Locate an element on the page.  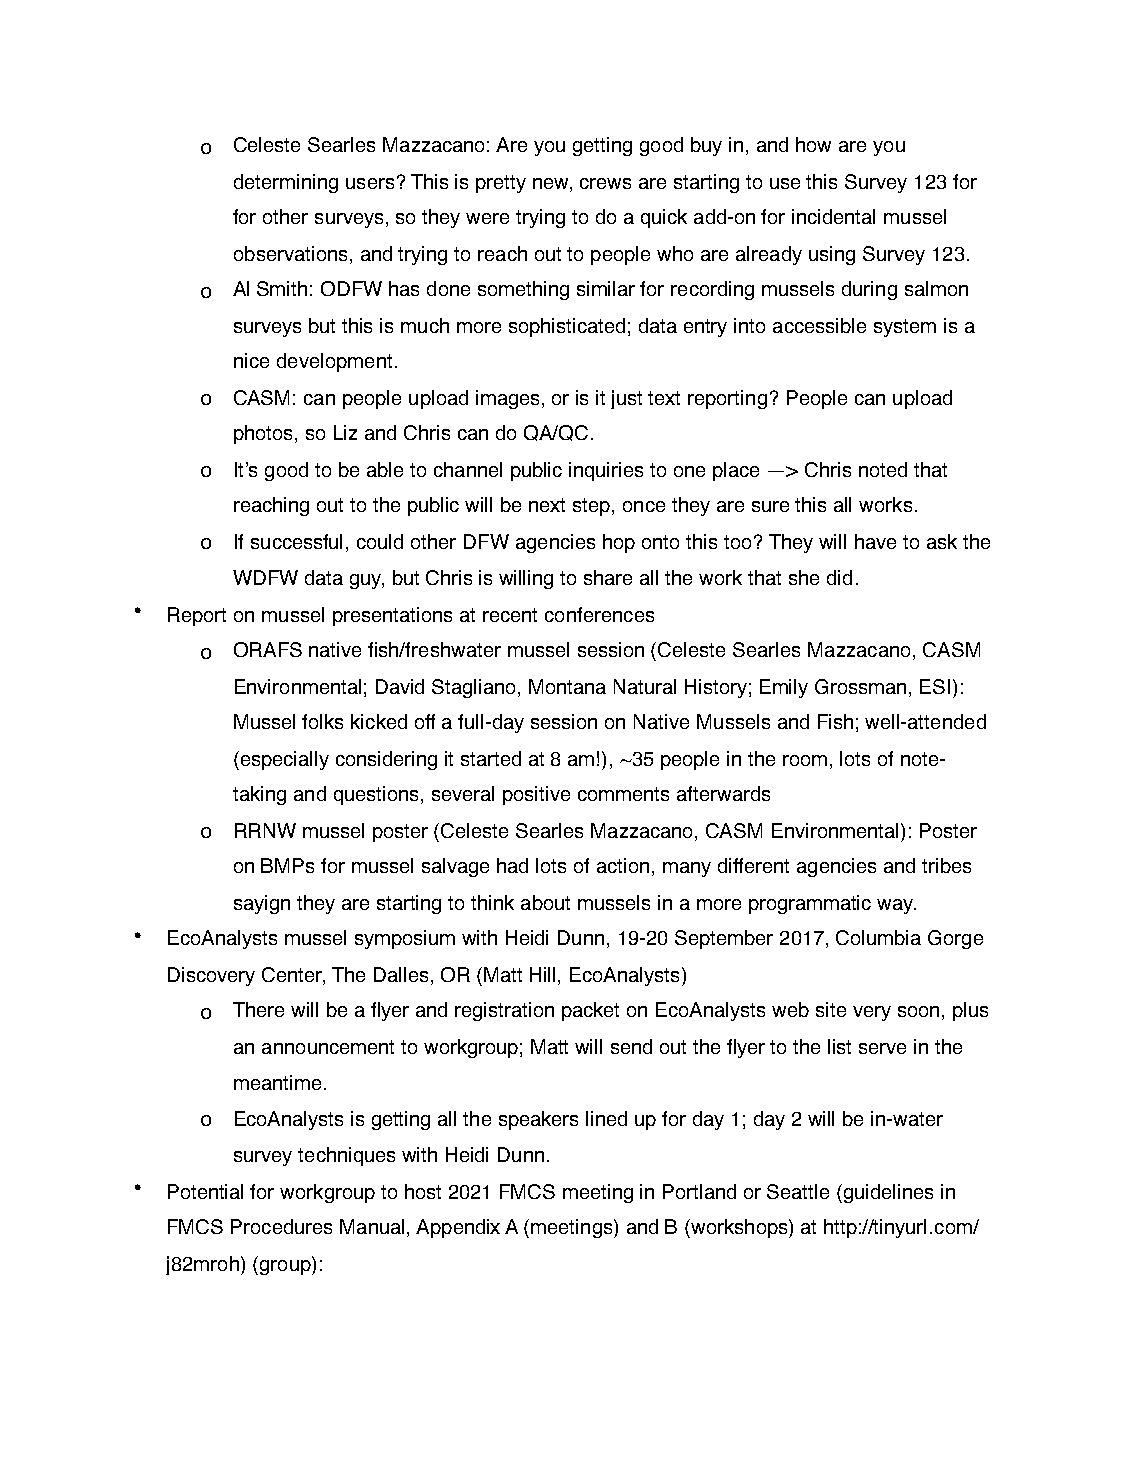
folks is located at coordinates (322, 721).
